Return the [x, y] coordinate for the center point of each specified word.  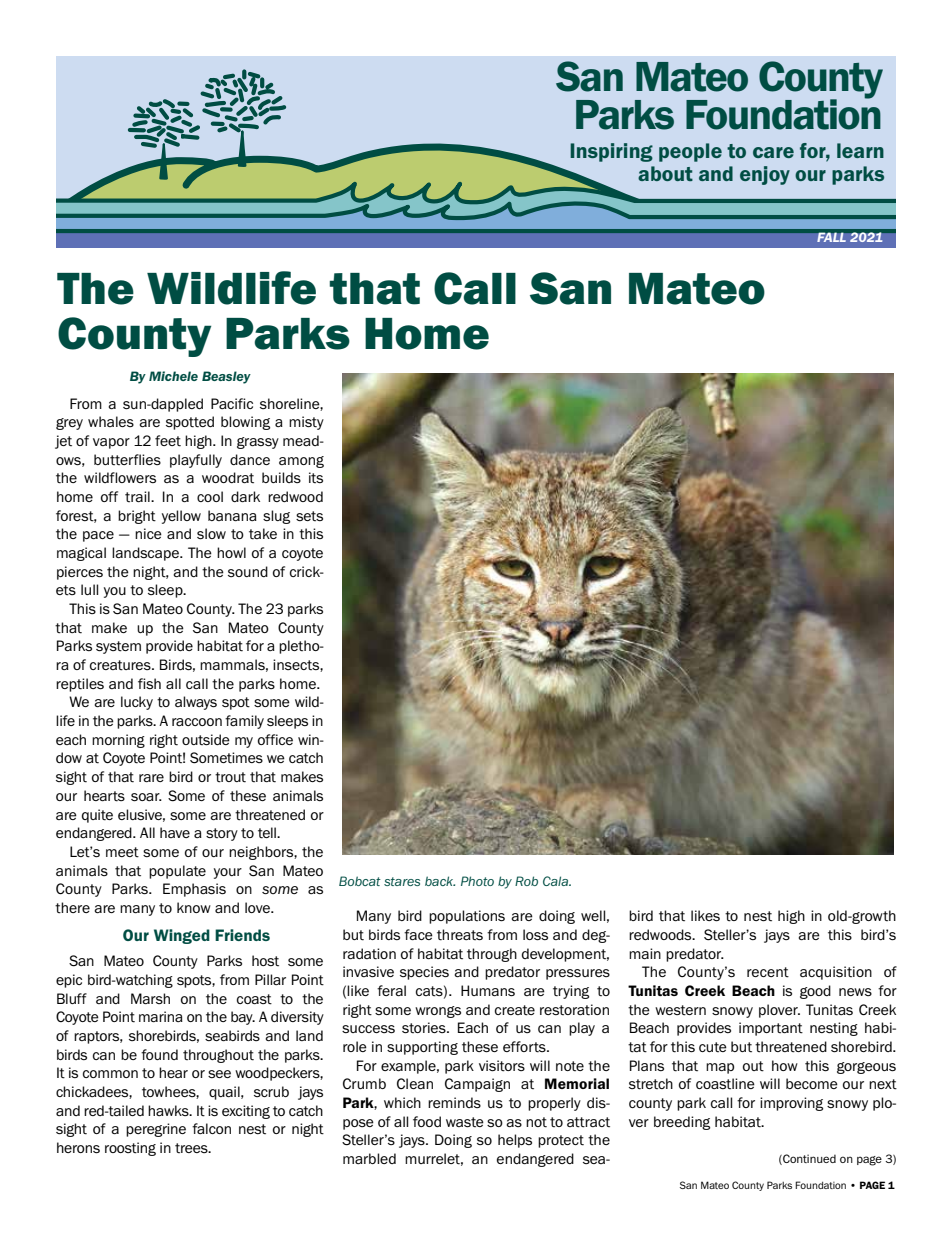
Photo [477, 881]
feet [168, 441]
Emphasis [194, 890]
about [665, 173]
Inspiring [611, 152]
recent [768, 972]
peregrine [156, 1130]
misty [306, 423]
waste [465, 1122]
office [275, 739]
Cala [557, 881]
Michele [173, 376]
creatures [121, 665]
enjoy [765, 175]
